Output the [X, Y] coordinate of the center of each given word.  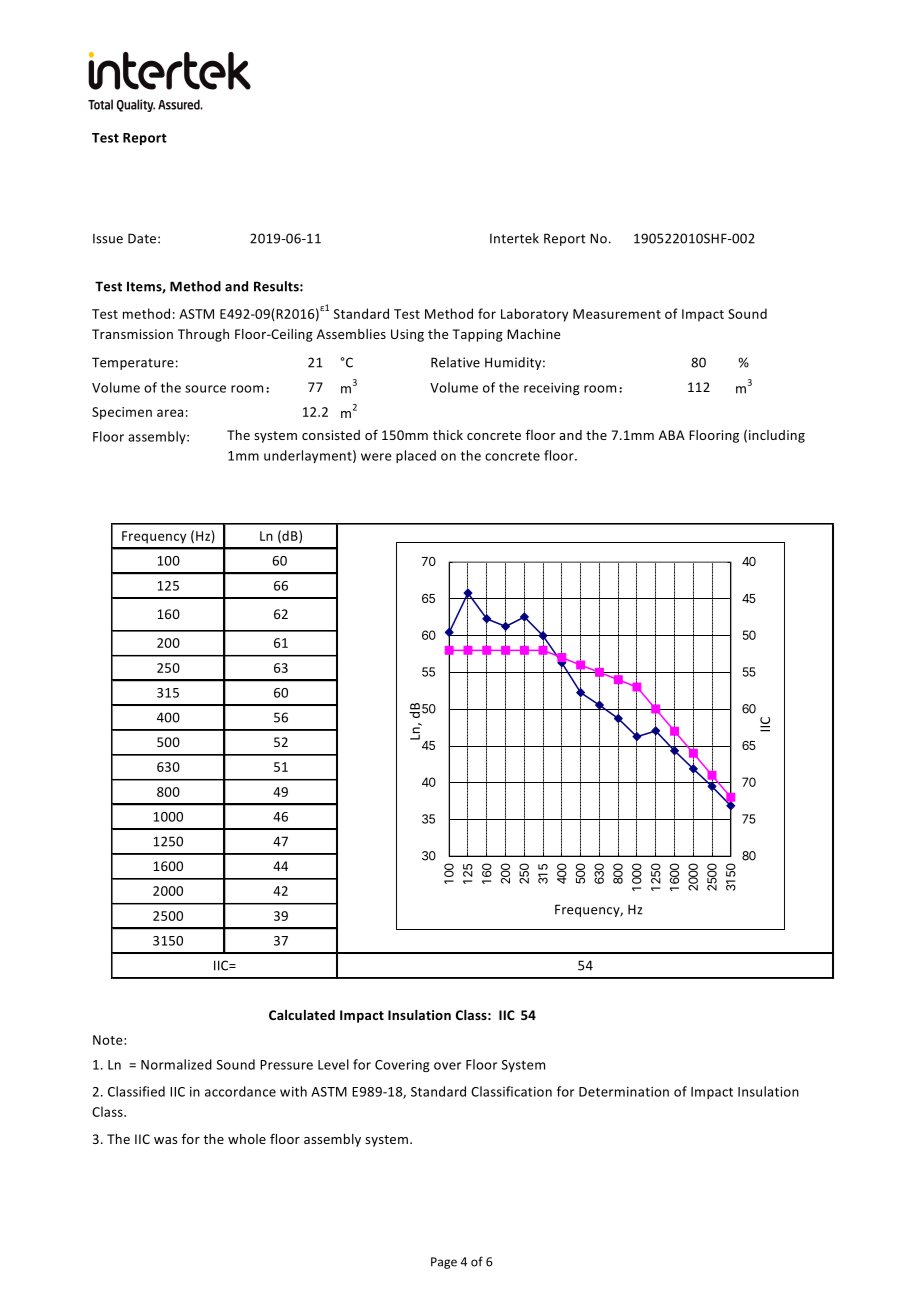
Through [203, 335]
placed [416, 456]
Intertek [514, 238]
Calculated [302, 1015]
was [165, 1140]
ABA [672, 435]
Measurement [617, 314]
